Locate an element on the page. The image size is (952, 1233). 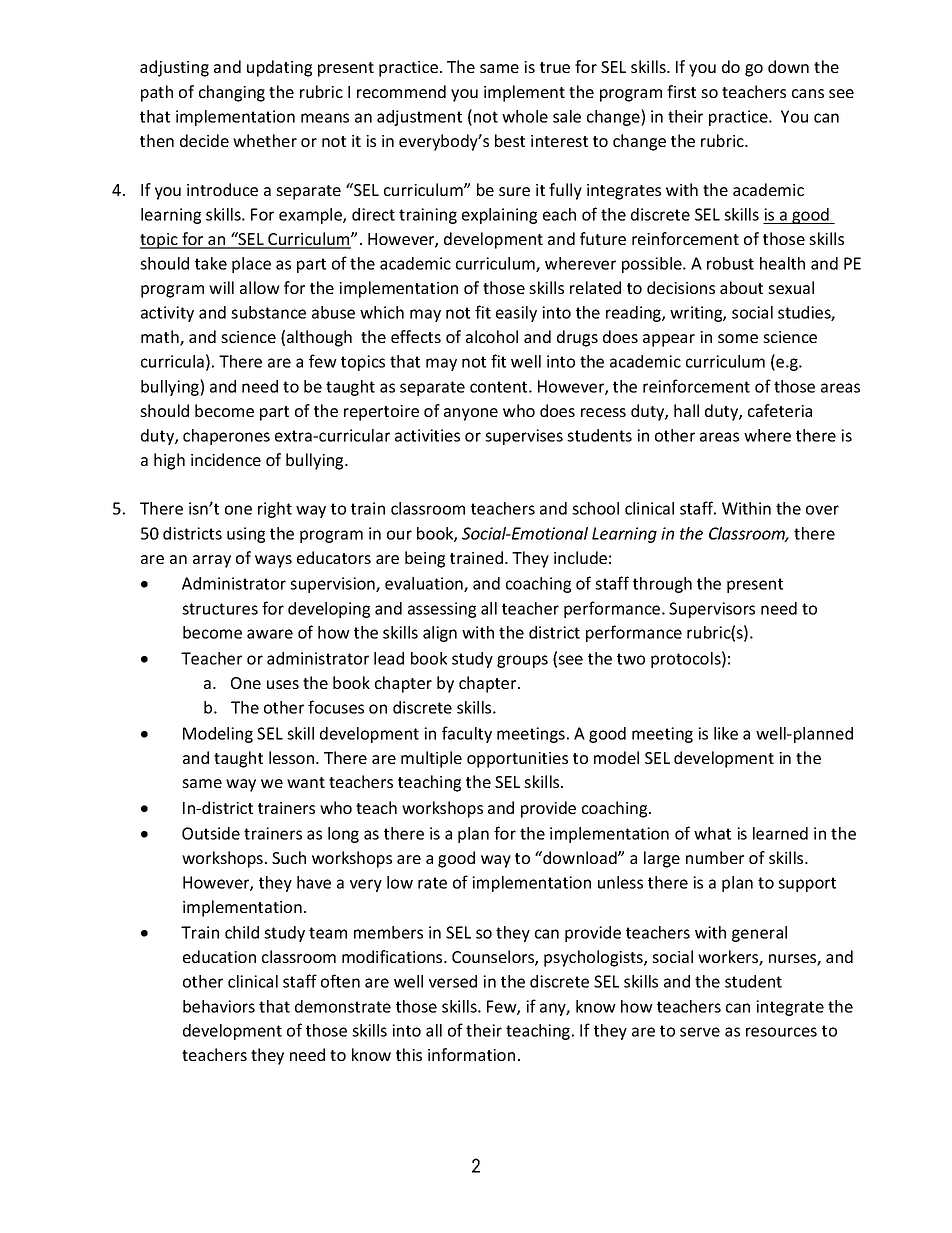
changing is located at coordinates (232, 93).
